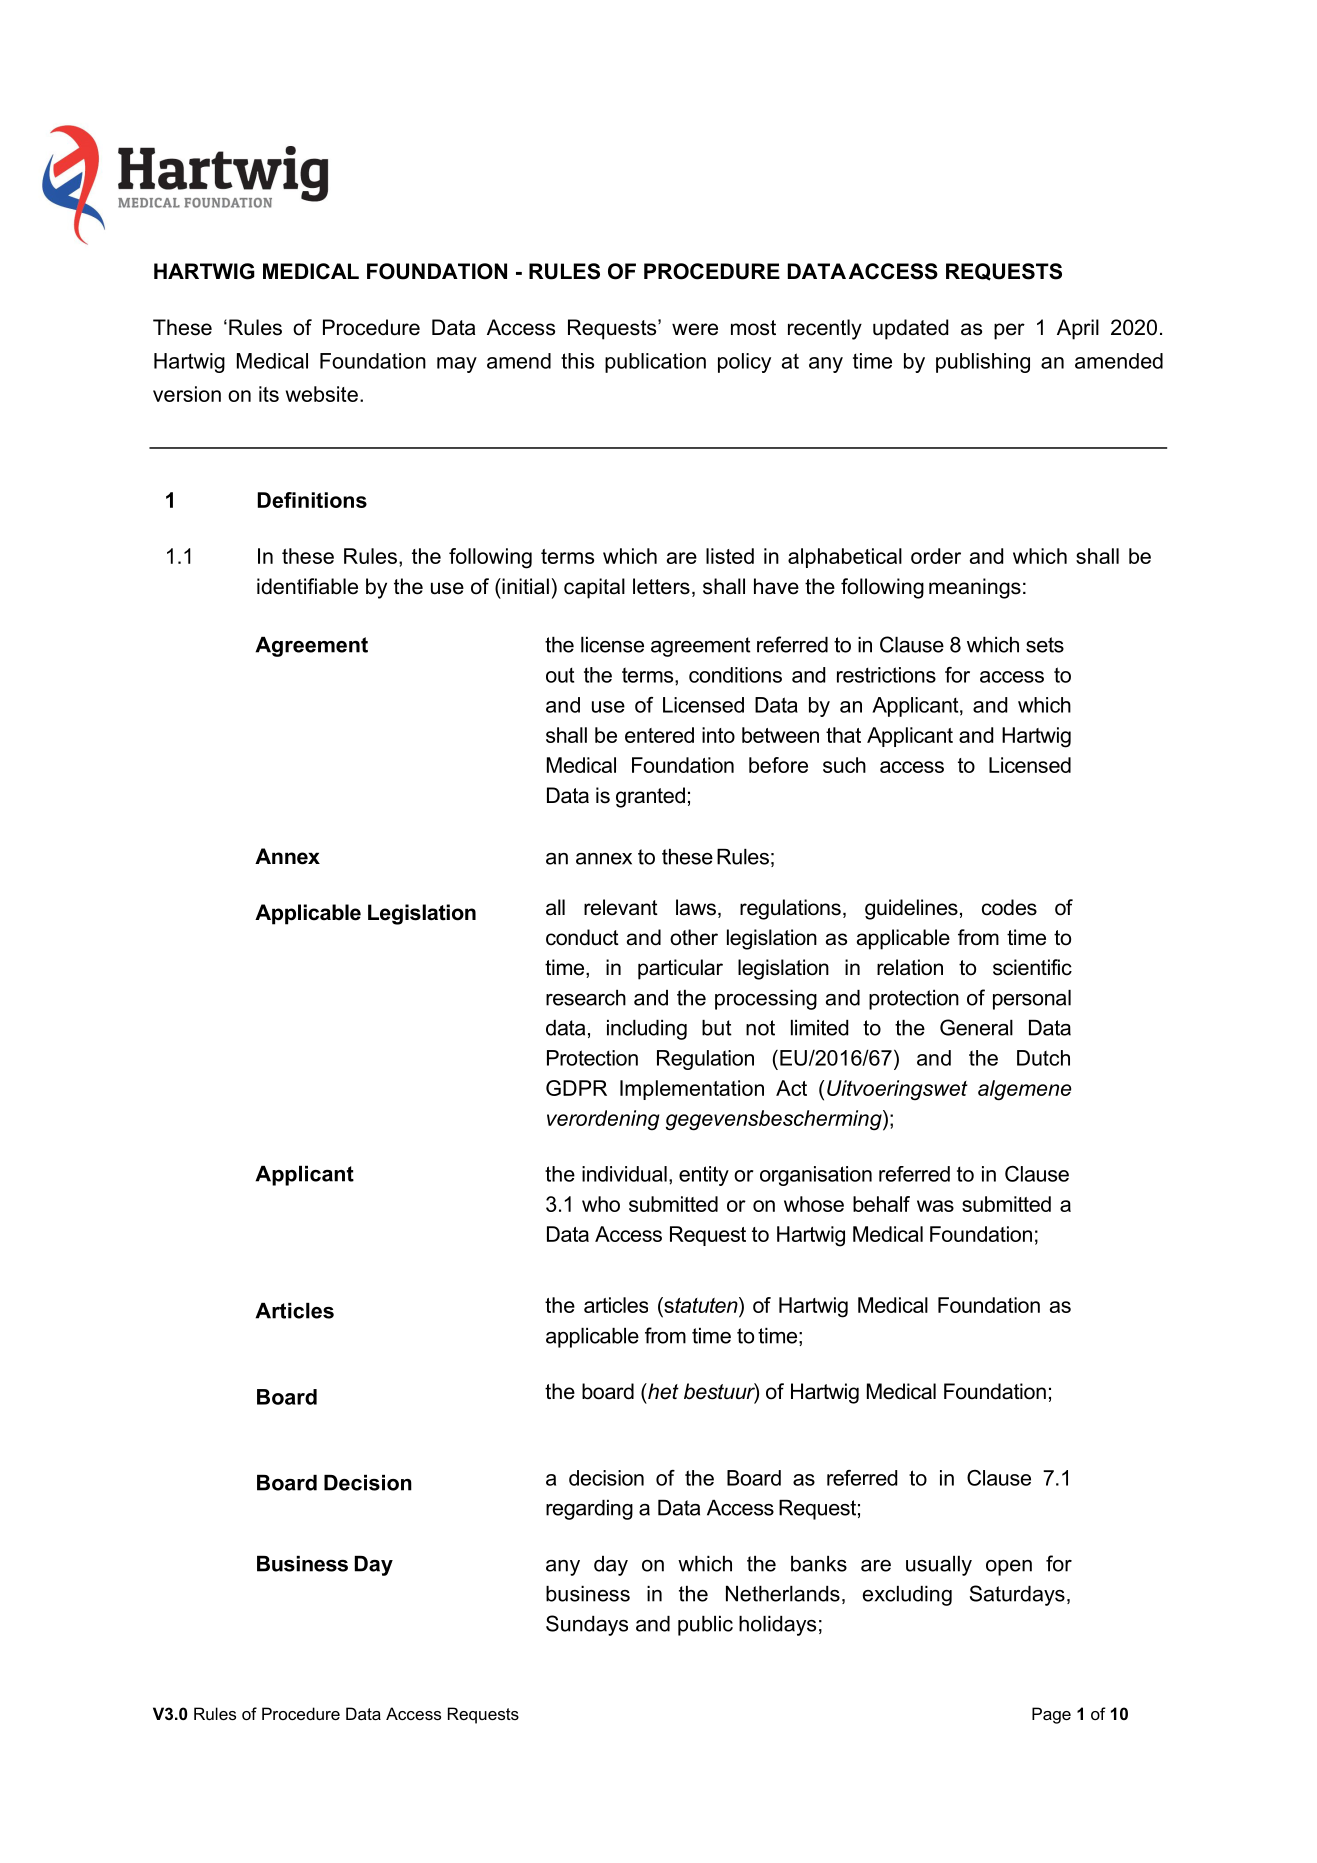  Describe the element at coordinates (777, 1626) in the screenshot. I see `holidays` at that location.
